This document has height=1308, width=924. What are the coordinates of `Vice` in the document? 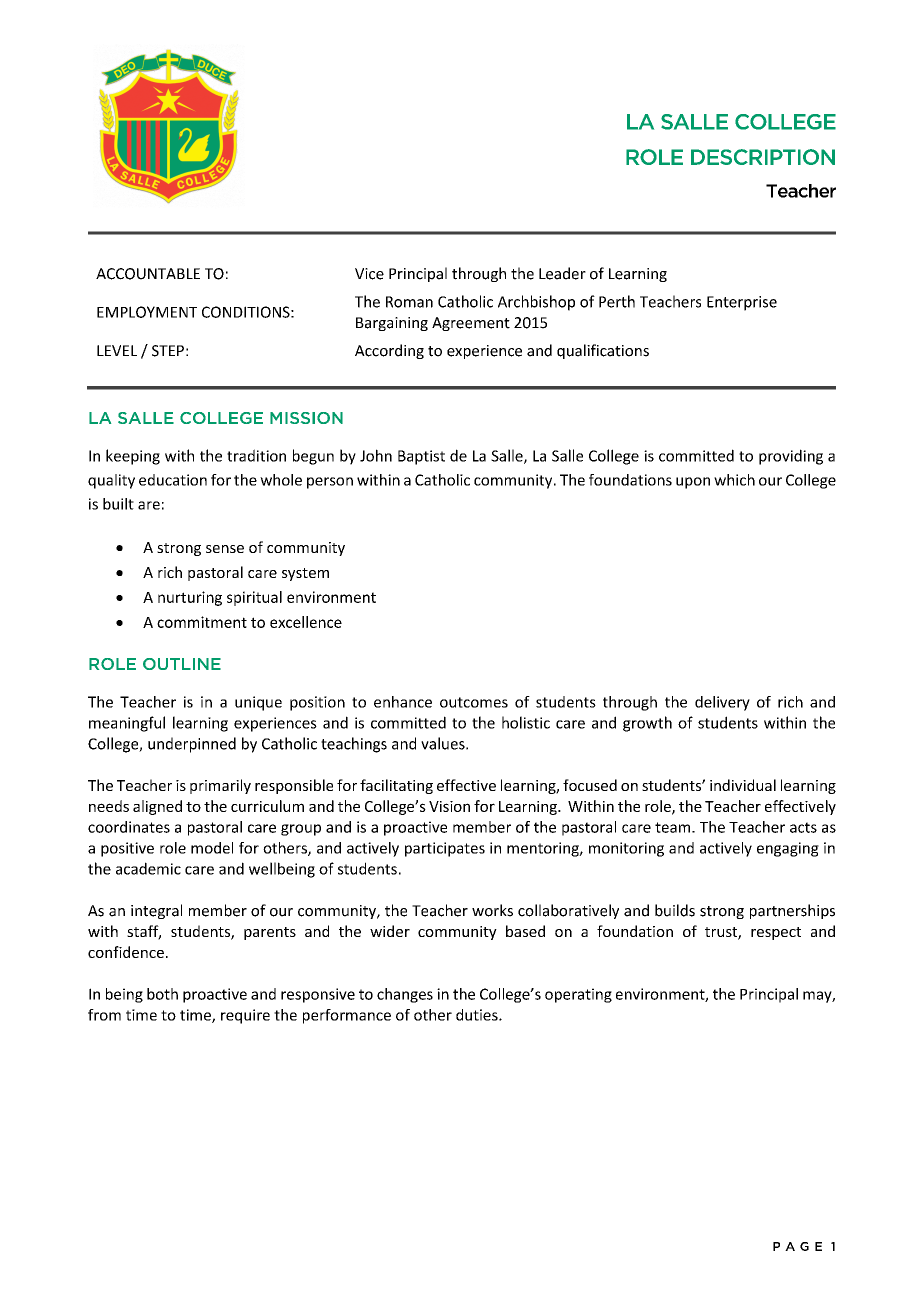 It's located at (369, 274).
